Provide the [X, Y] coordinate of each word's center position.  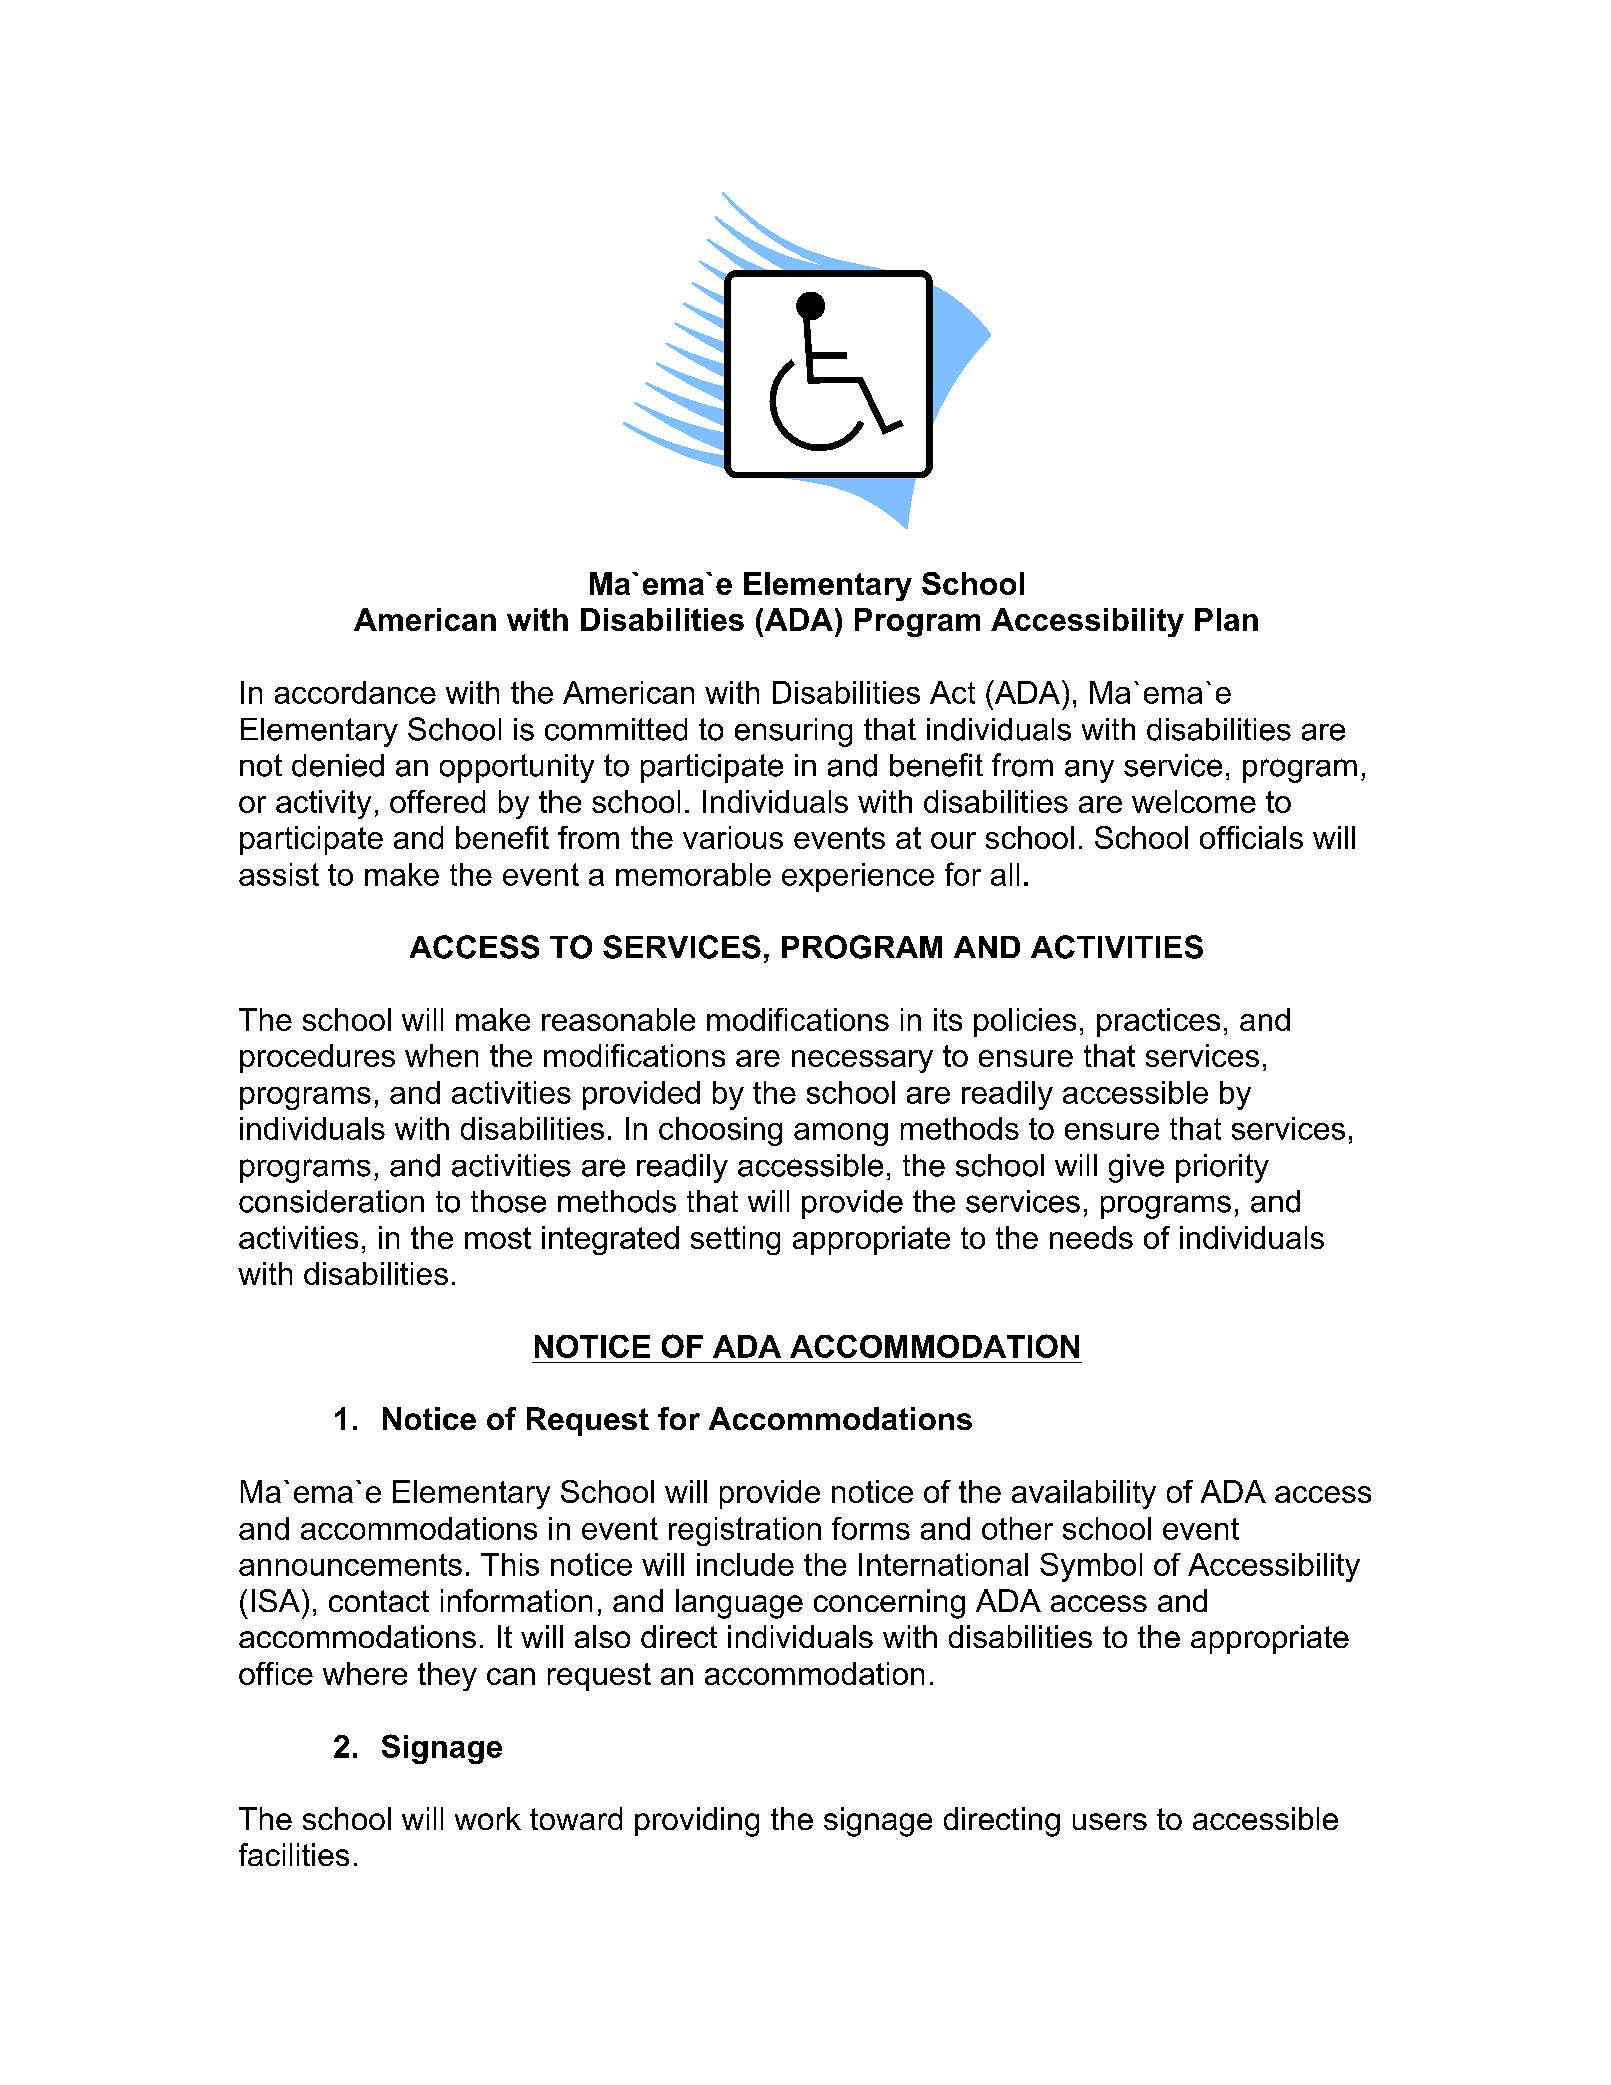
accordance [355, 692]
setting [735, 1240]
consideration [331, 1201]
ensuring [793, 732]
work [488, 1818]
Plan [1226, 619]
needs [1091, 1237]
